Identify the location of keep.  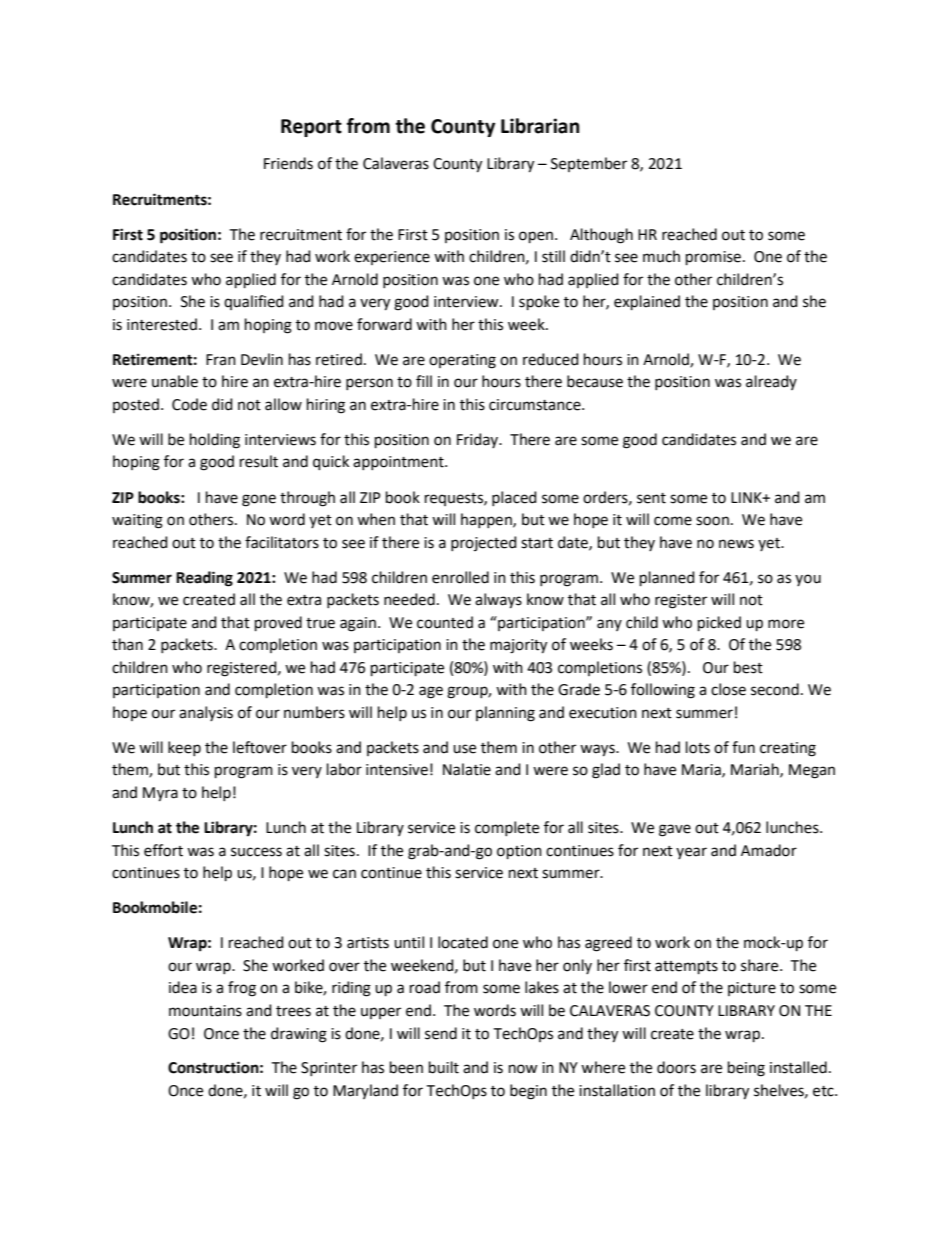
(184, 748).
